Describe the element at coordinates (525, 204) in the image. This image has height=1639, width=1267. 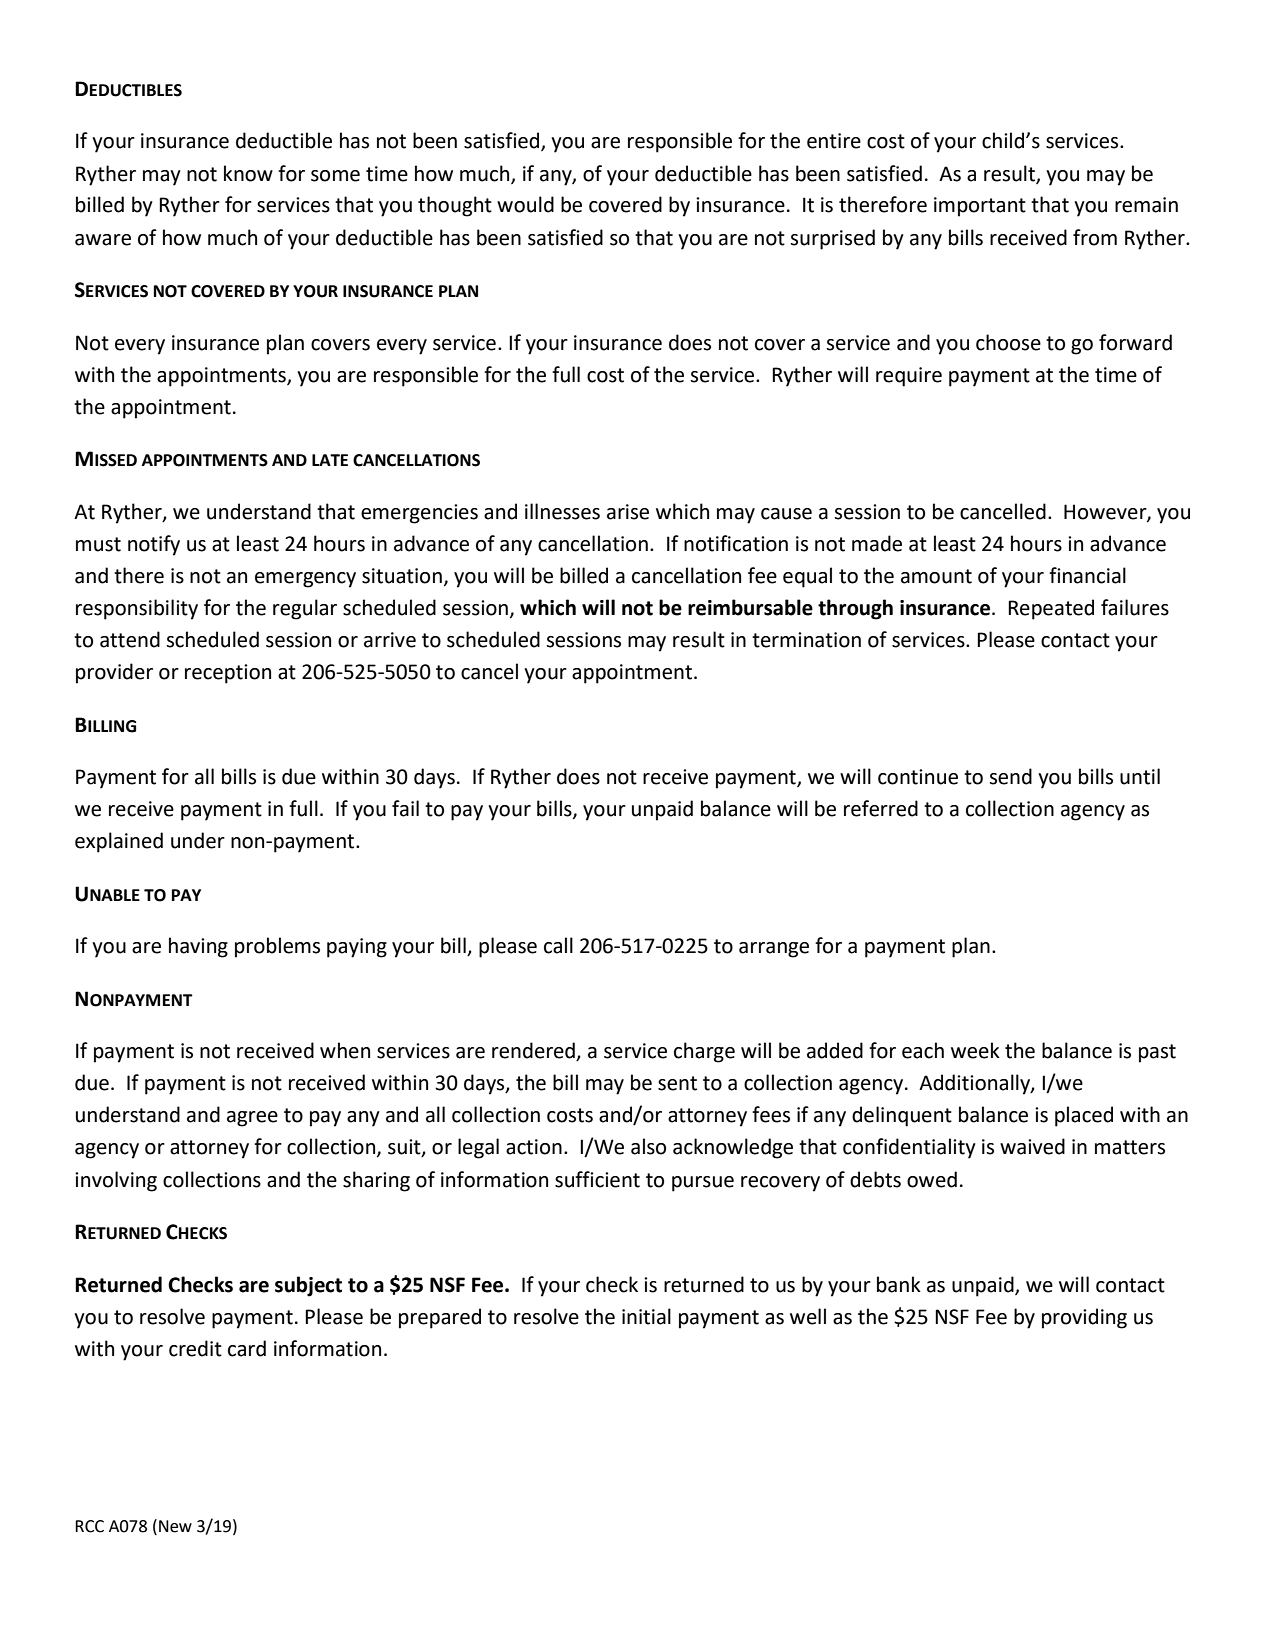
I see `would` at that location.
